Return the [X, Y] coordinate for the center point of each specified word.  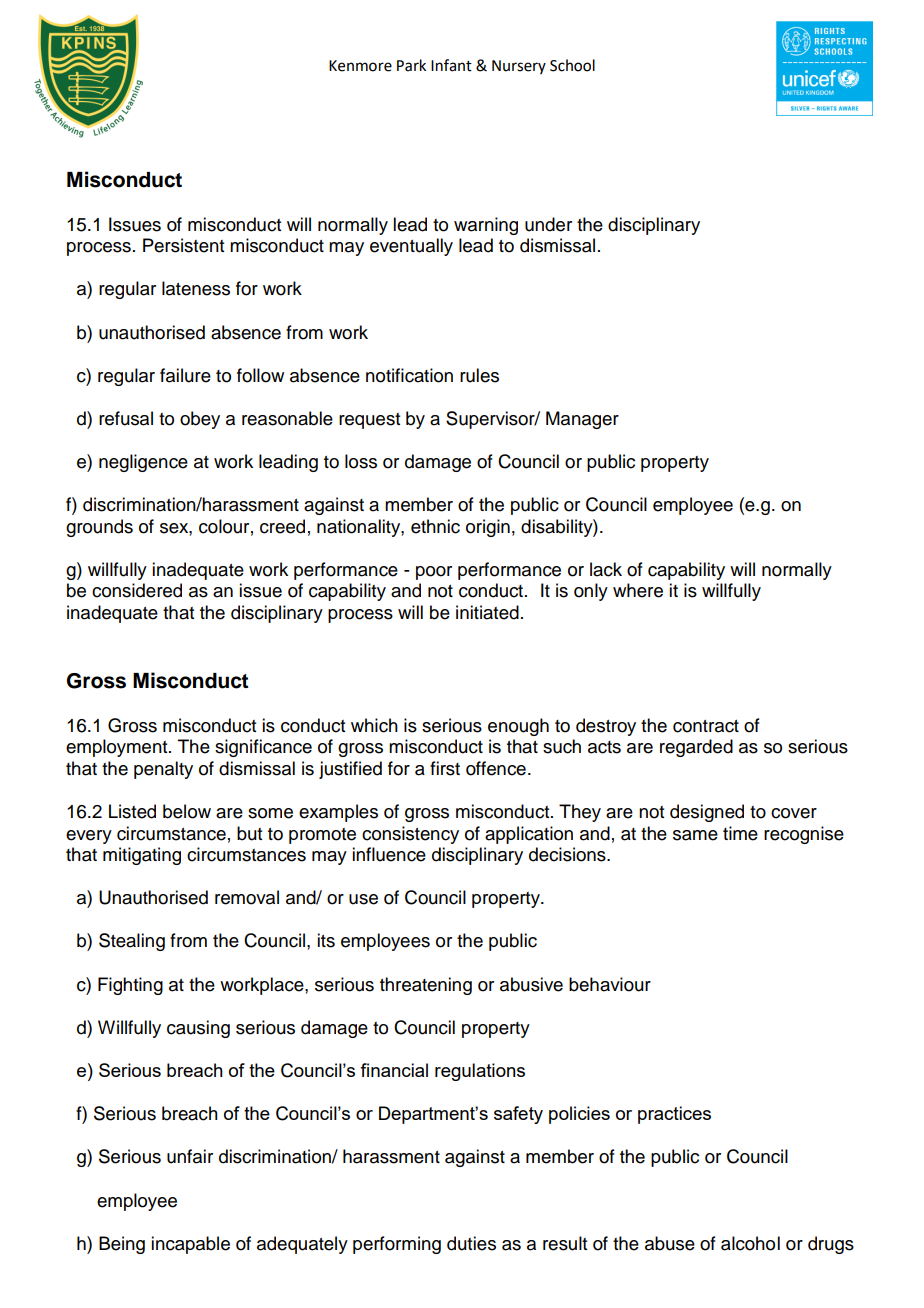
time [740, 833]
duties [471, 1243]
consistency [410, 835]
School [572, 65]
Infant [451, 65]
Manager [582, 420]
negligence [143, 463]
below [187, 811]
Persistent [183, 245]
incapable [190, 1245]
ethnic [435, 526]
